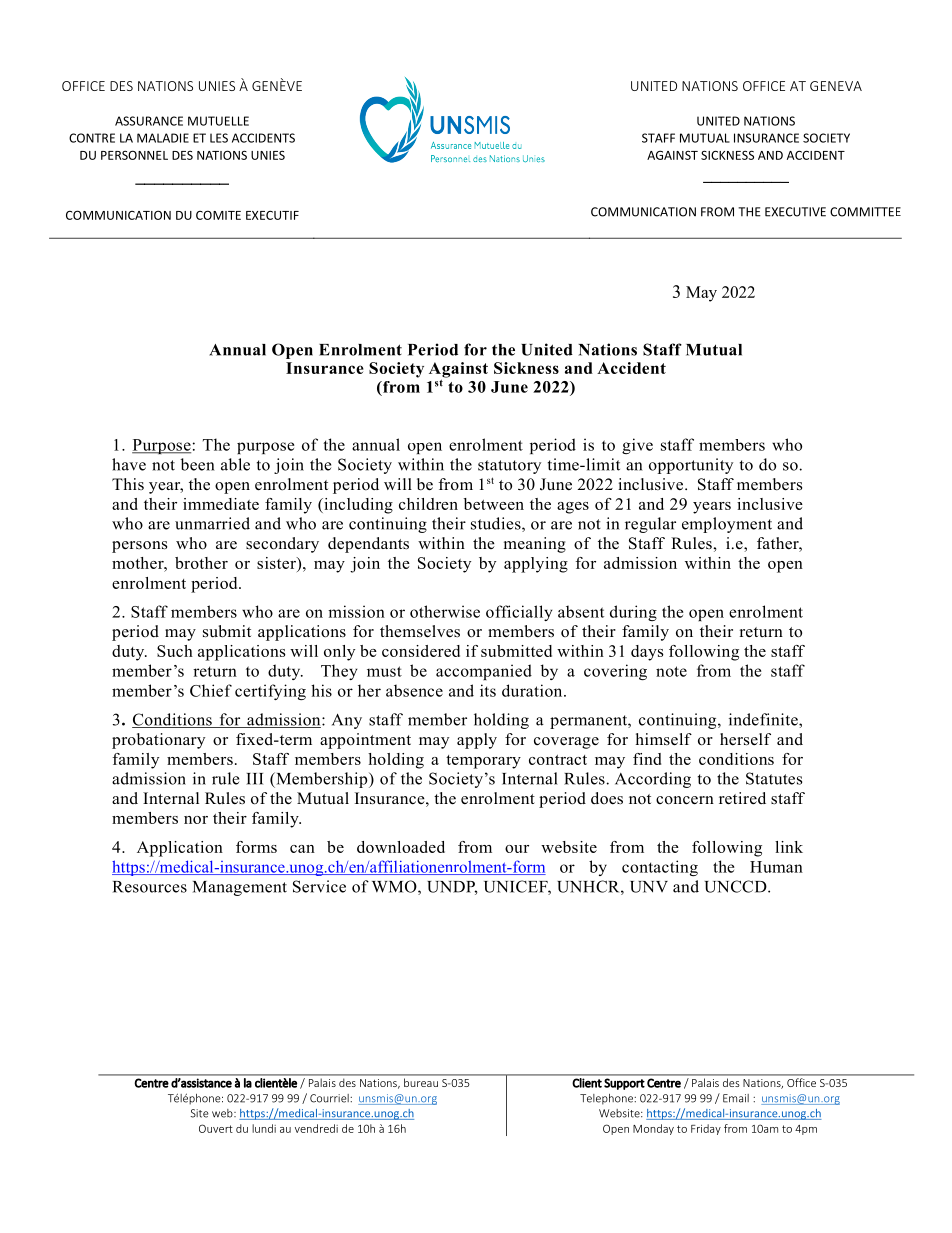 Image resolution: width=952 pixels, height=1233 pixels. Describe the element at coordinates (509, 467) in the screenshot. I see `statutory` at that location.
